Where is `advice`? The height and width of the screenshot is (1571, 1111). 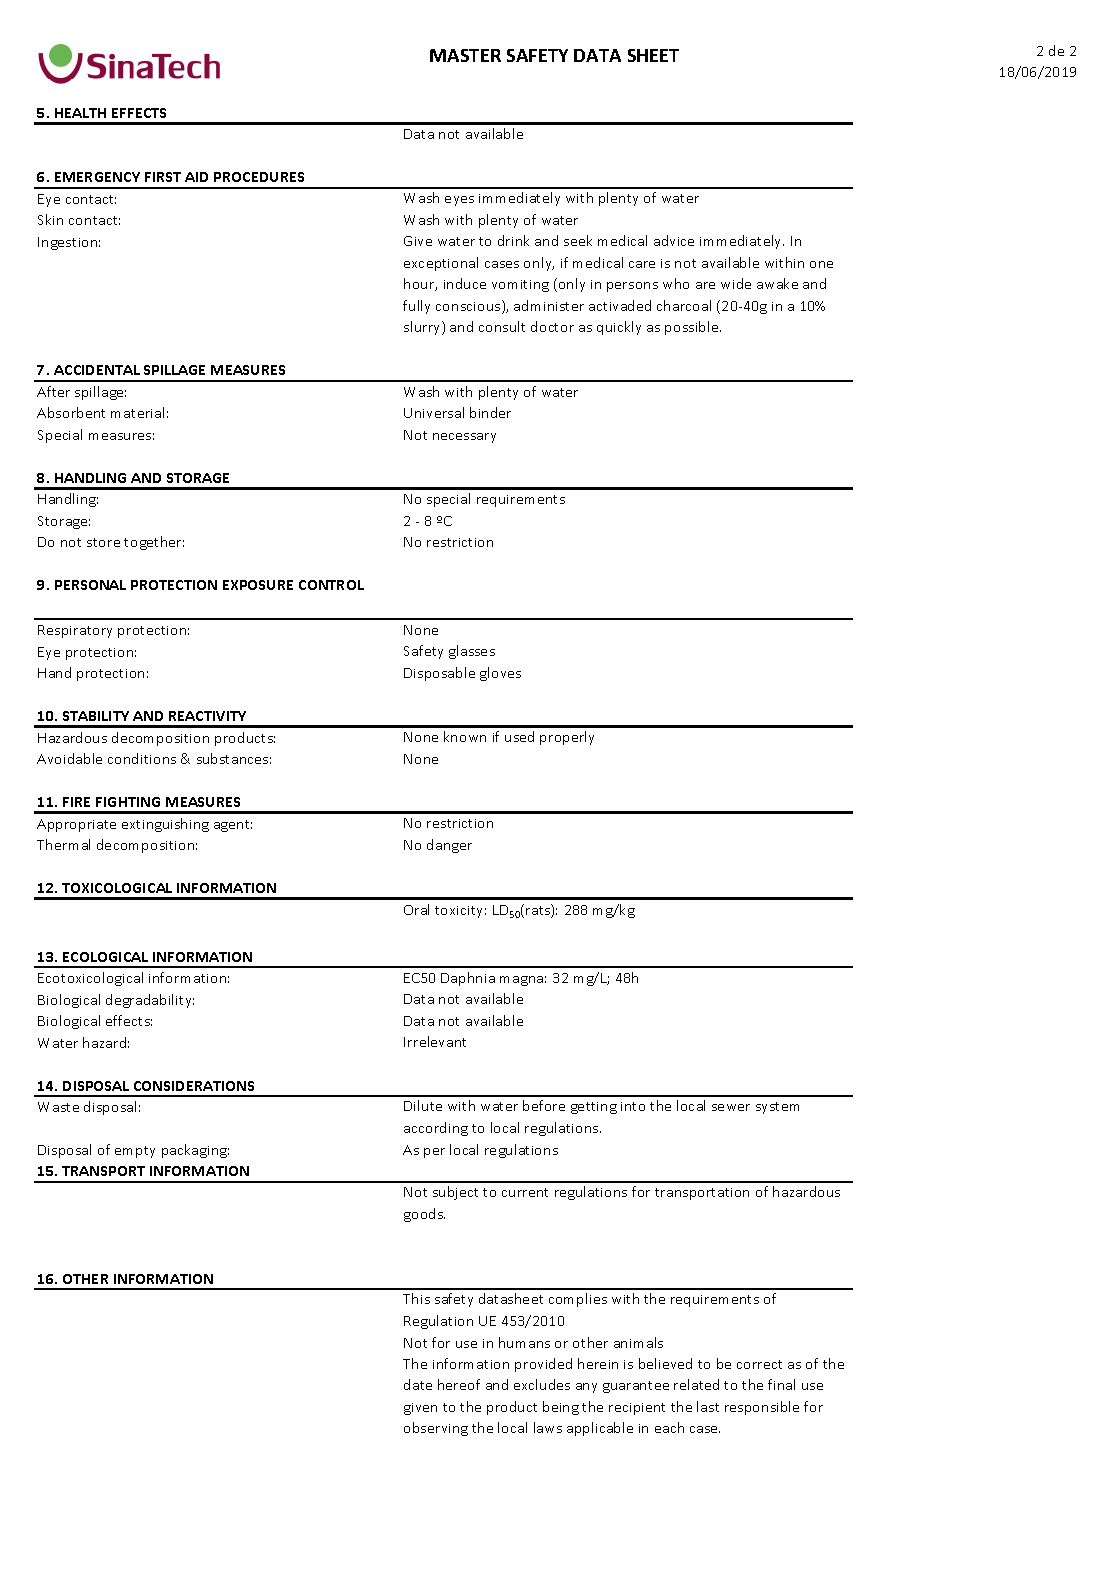
advice is located at coordinates (674, 240).
